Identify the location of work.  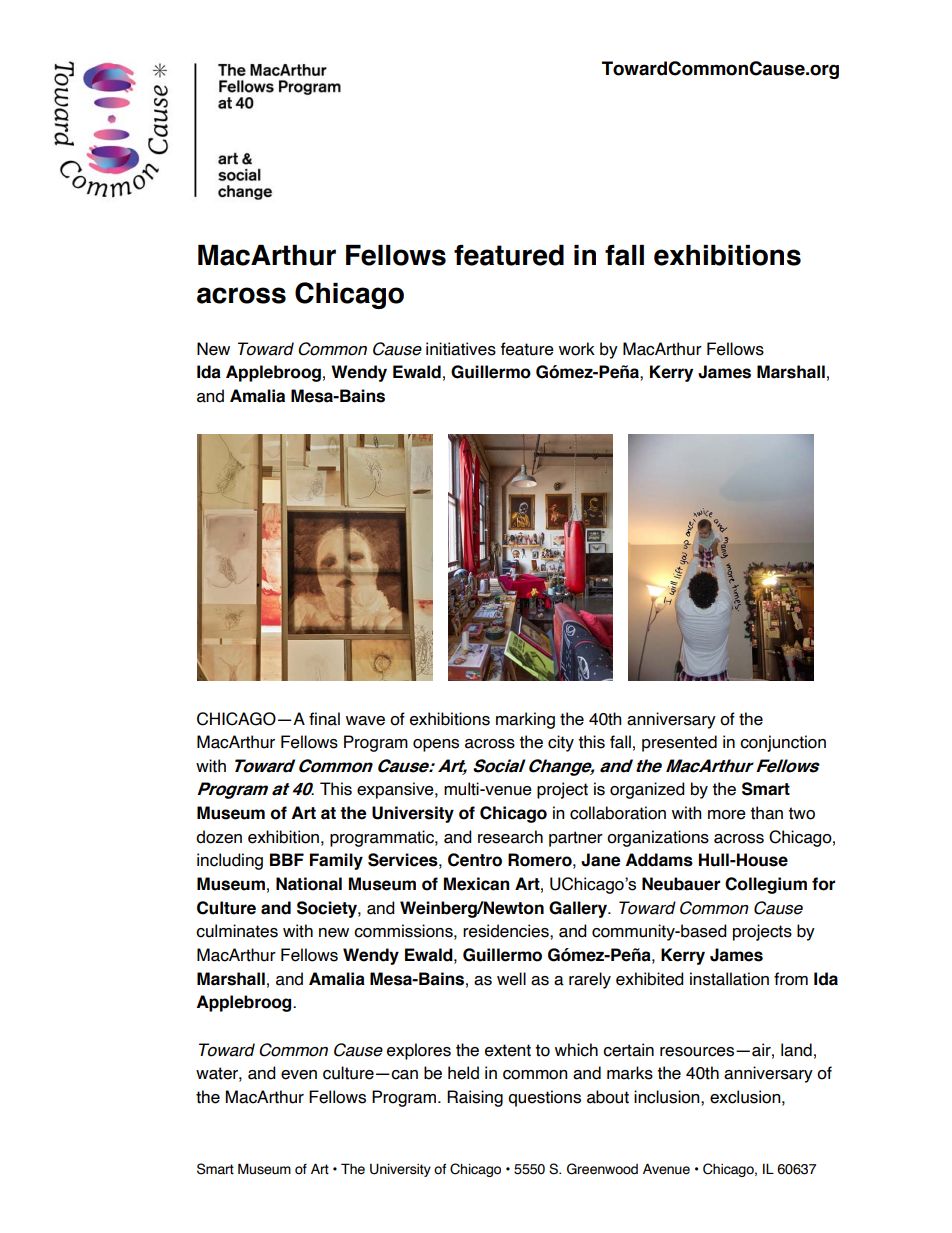
(577, 349).
